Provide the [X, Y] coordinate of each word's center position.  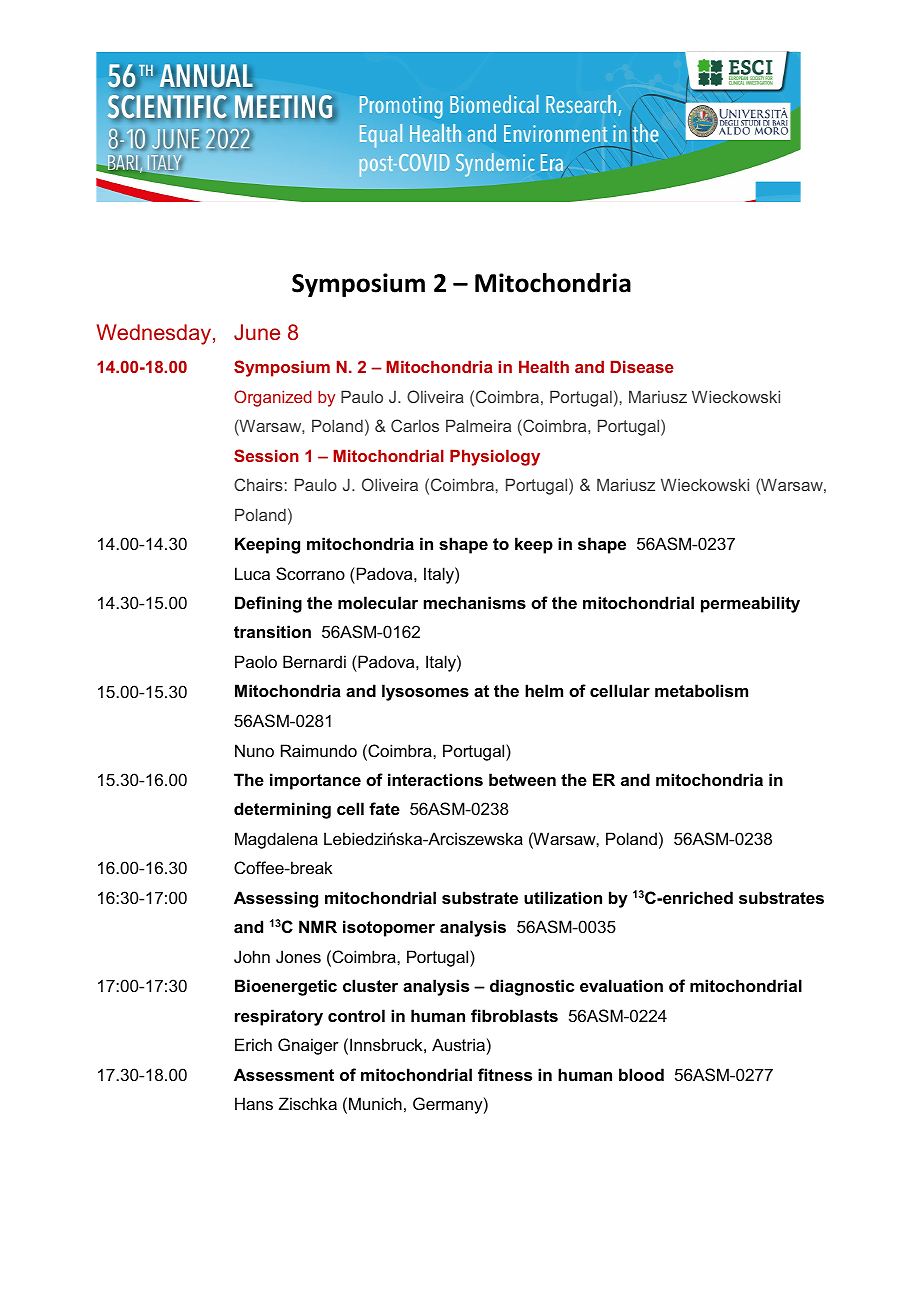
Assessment [284, 1074]
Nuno [254, 750]
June [257, 332]
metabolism [701, 690]
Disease [642, 366]
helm [544, 690]
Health [544, 366]
